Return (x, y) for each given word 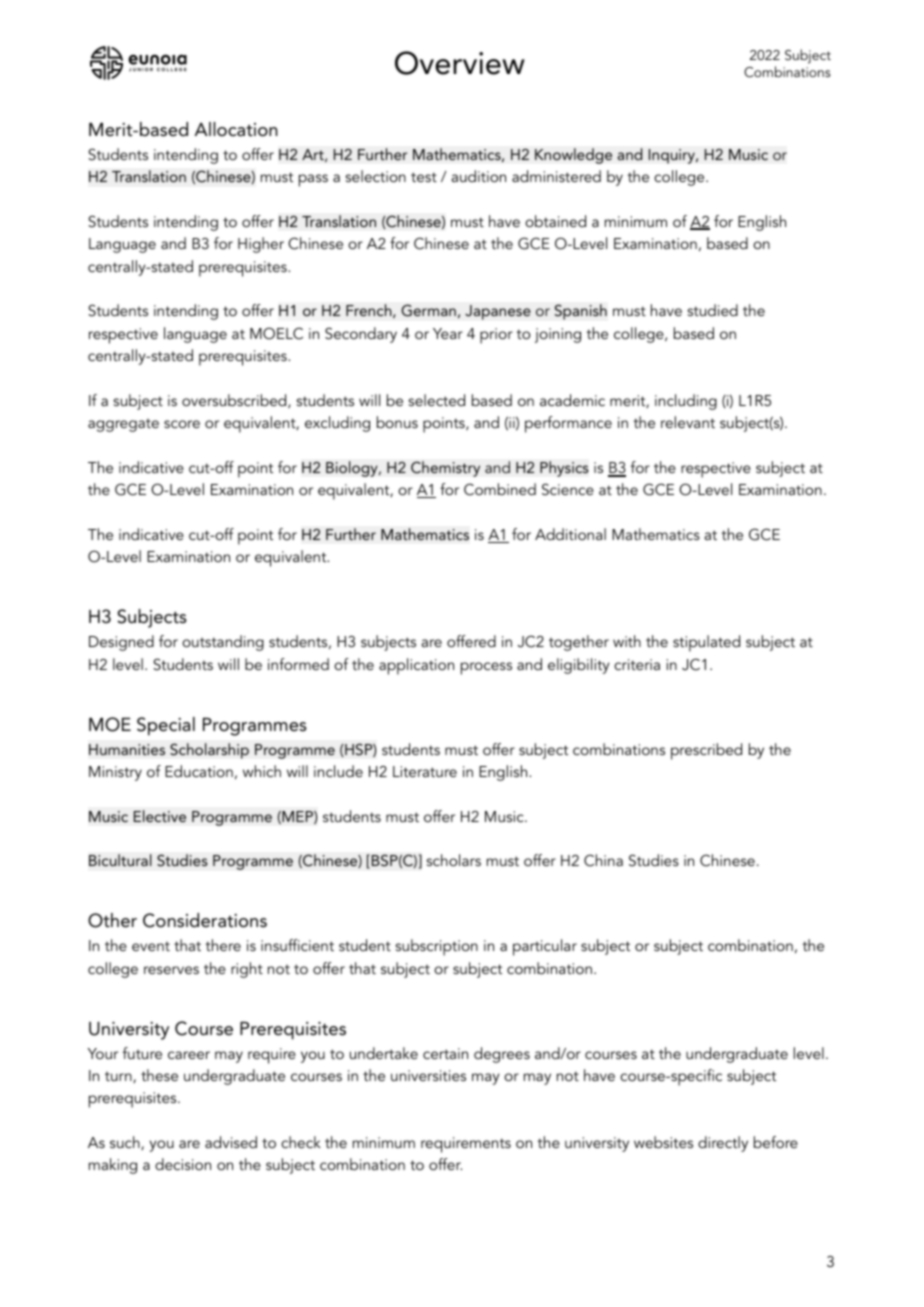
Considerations (205, 920)
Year (448, 333)
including (686, 402)
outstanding (223, 643)
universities (428, 1075)
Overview (460, 63)
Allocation (236, 129)
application (416, 666)
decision (183, 1164)
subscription (437, 947)
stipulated (706, 643)
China (603, 860)
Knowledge (573, 156)
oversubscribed (235, 401)
